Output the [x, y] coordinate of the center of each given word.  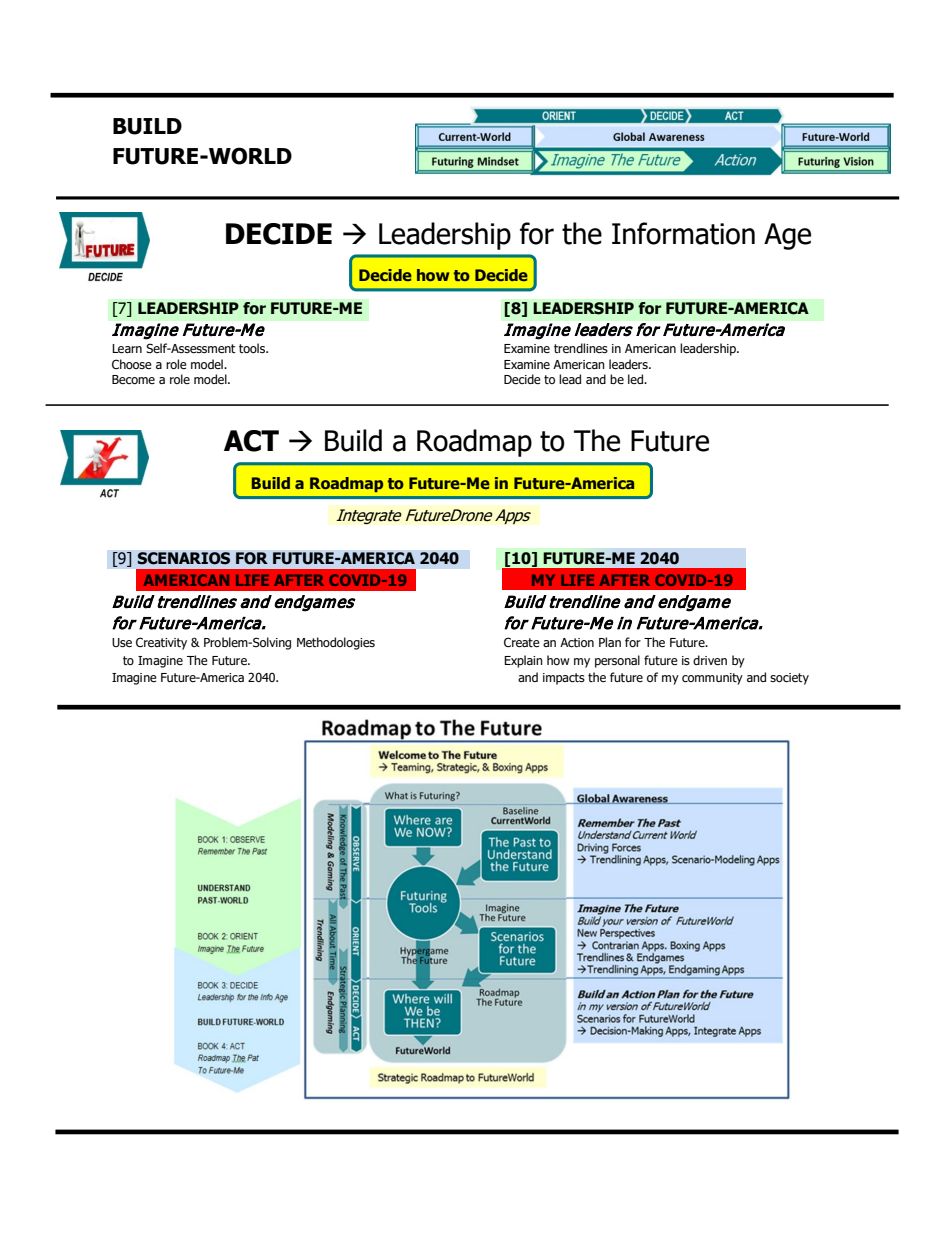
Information [683, 233]
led [637, 379]
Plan [610, 642]
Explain [523, 661]
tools [253, 348]
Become [133, 379]
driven [710, 660]
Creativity [161, 643]
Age [787, 236]
